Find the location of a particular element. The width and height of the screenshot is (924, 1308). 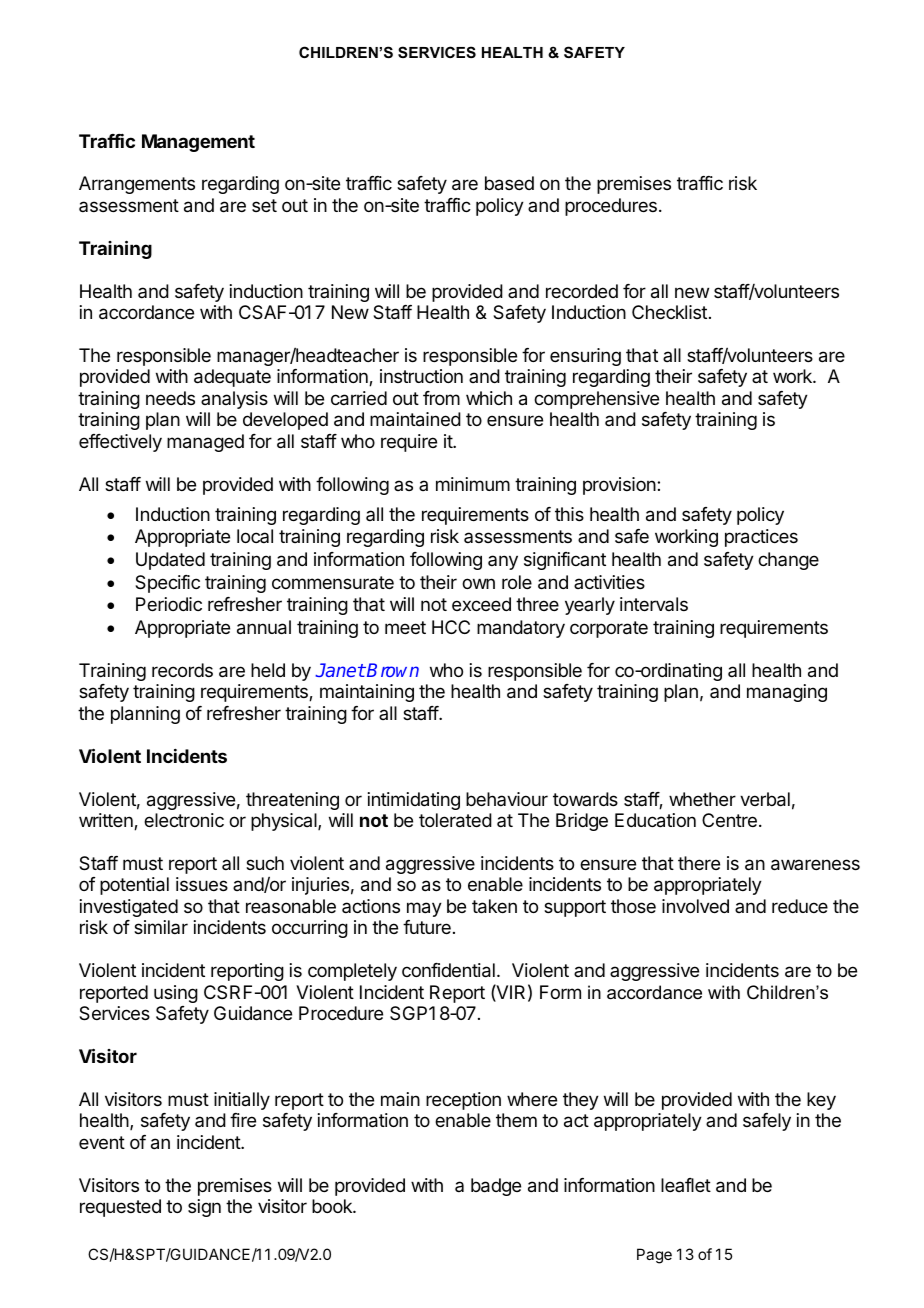

requested is located at coordinates (120, 1208).
